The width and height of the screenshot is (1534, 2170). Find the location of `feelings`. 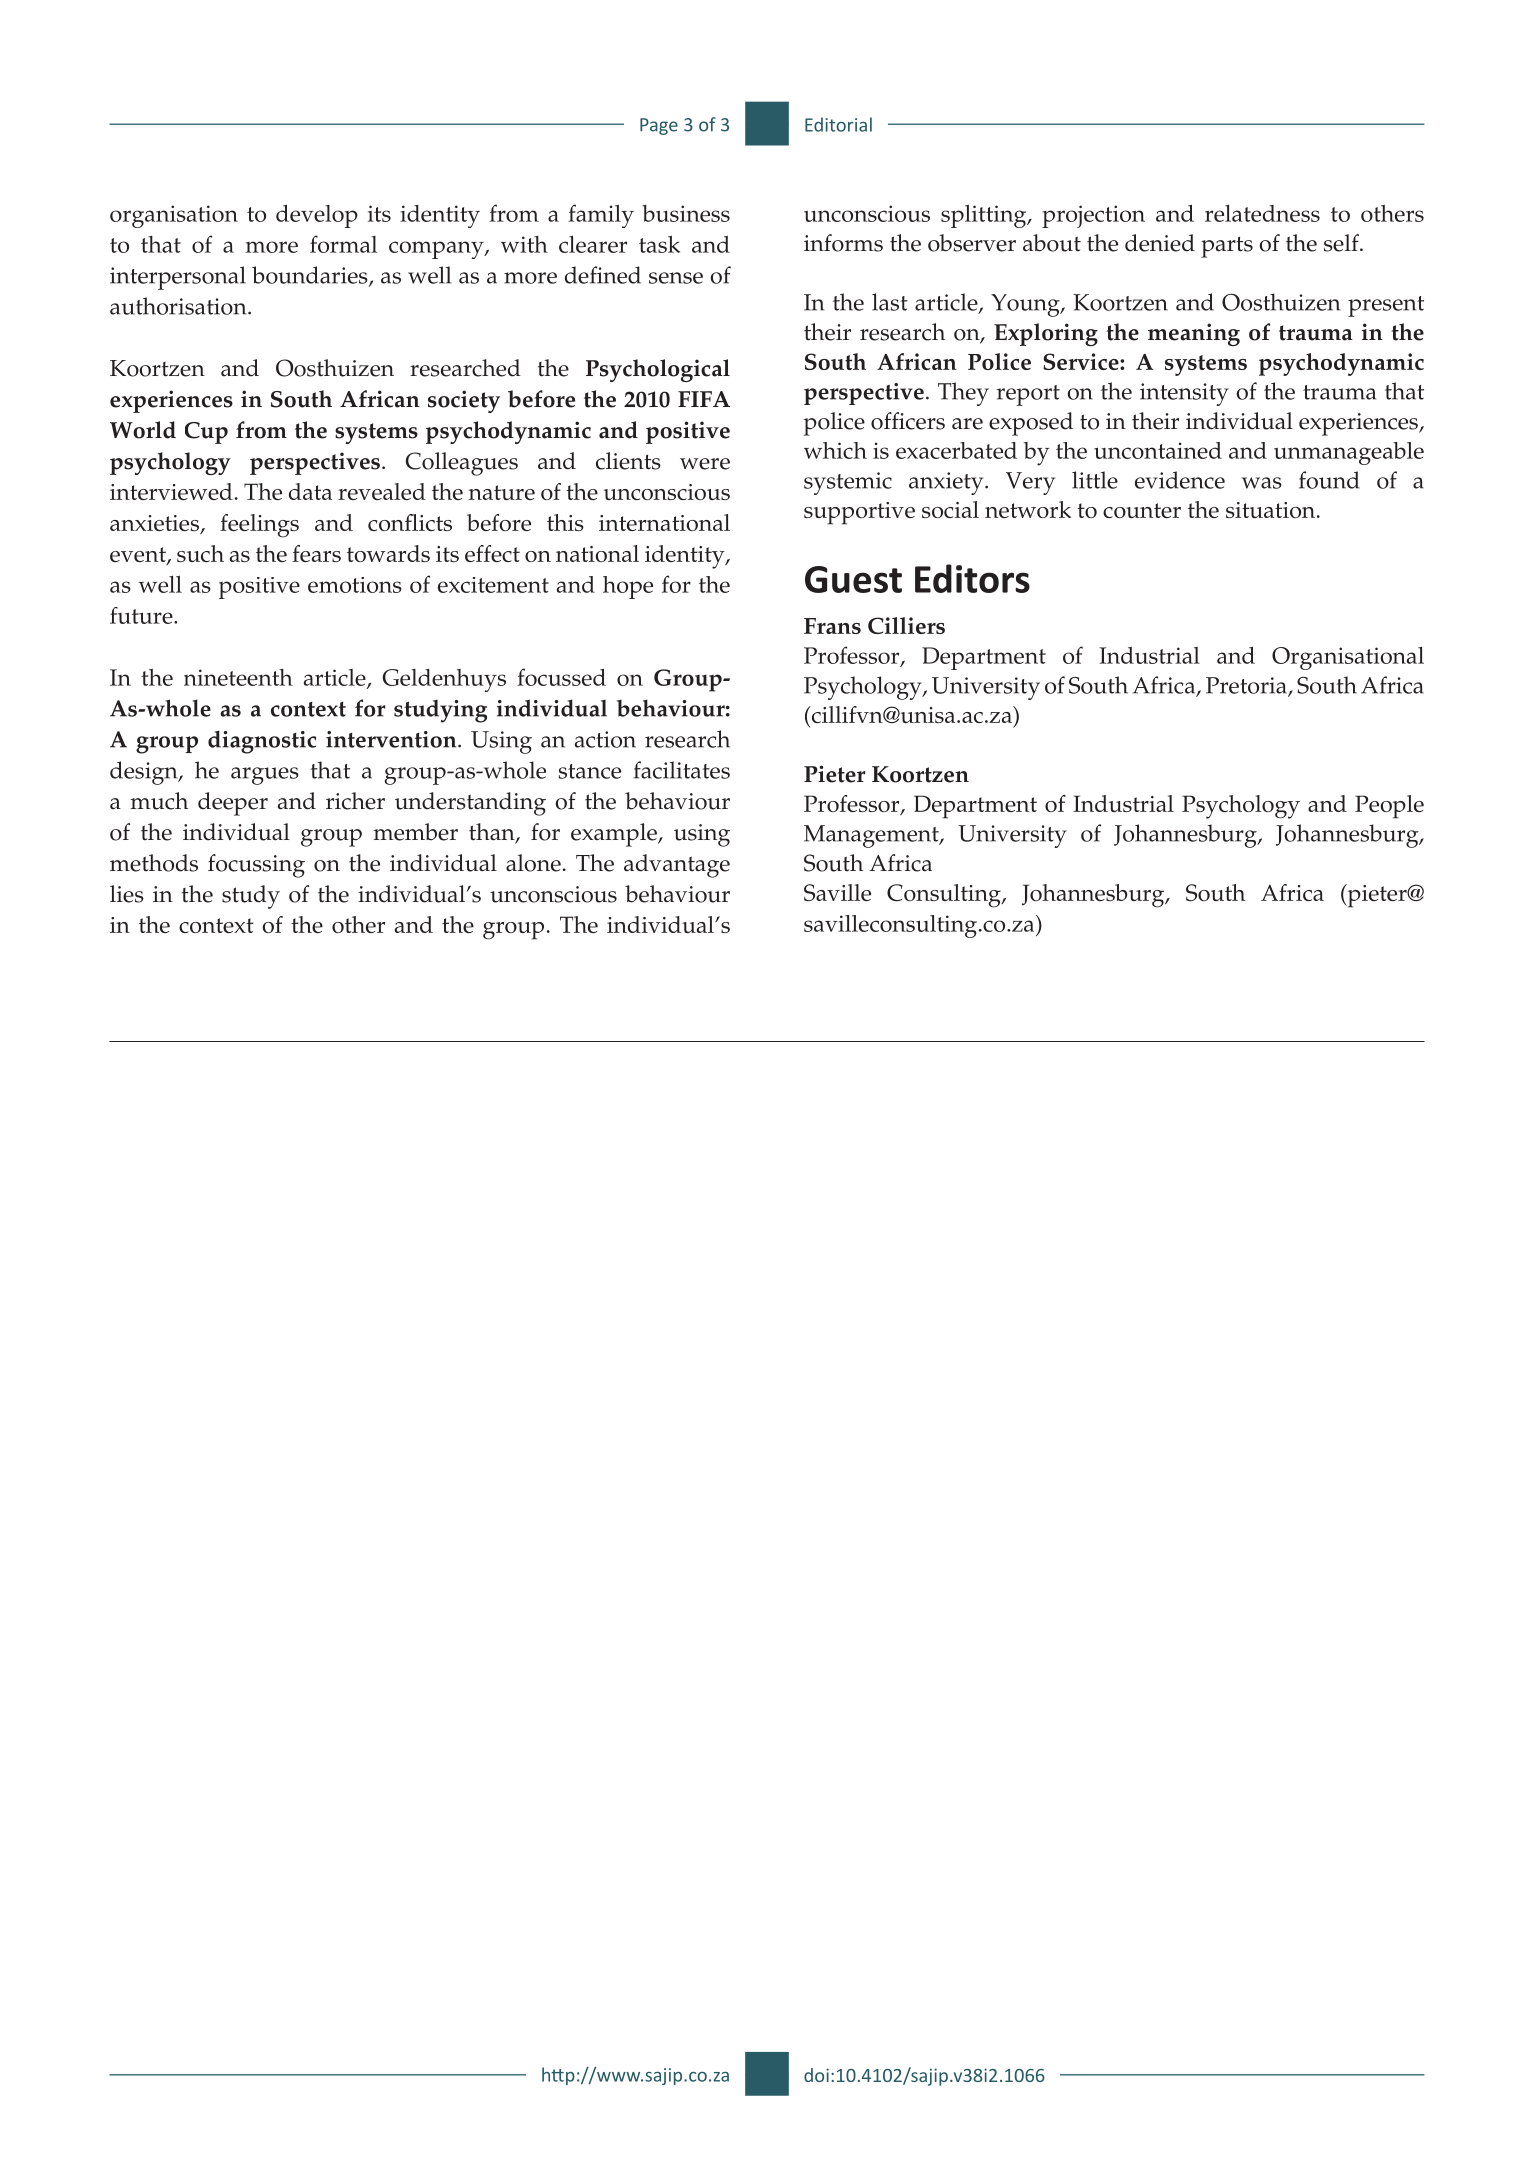

feelings is located at coordinates (259, 526).
